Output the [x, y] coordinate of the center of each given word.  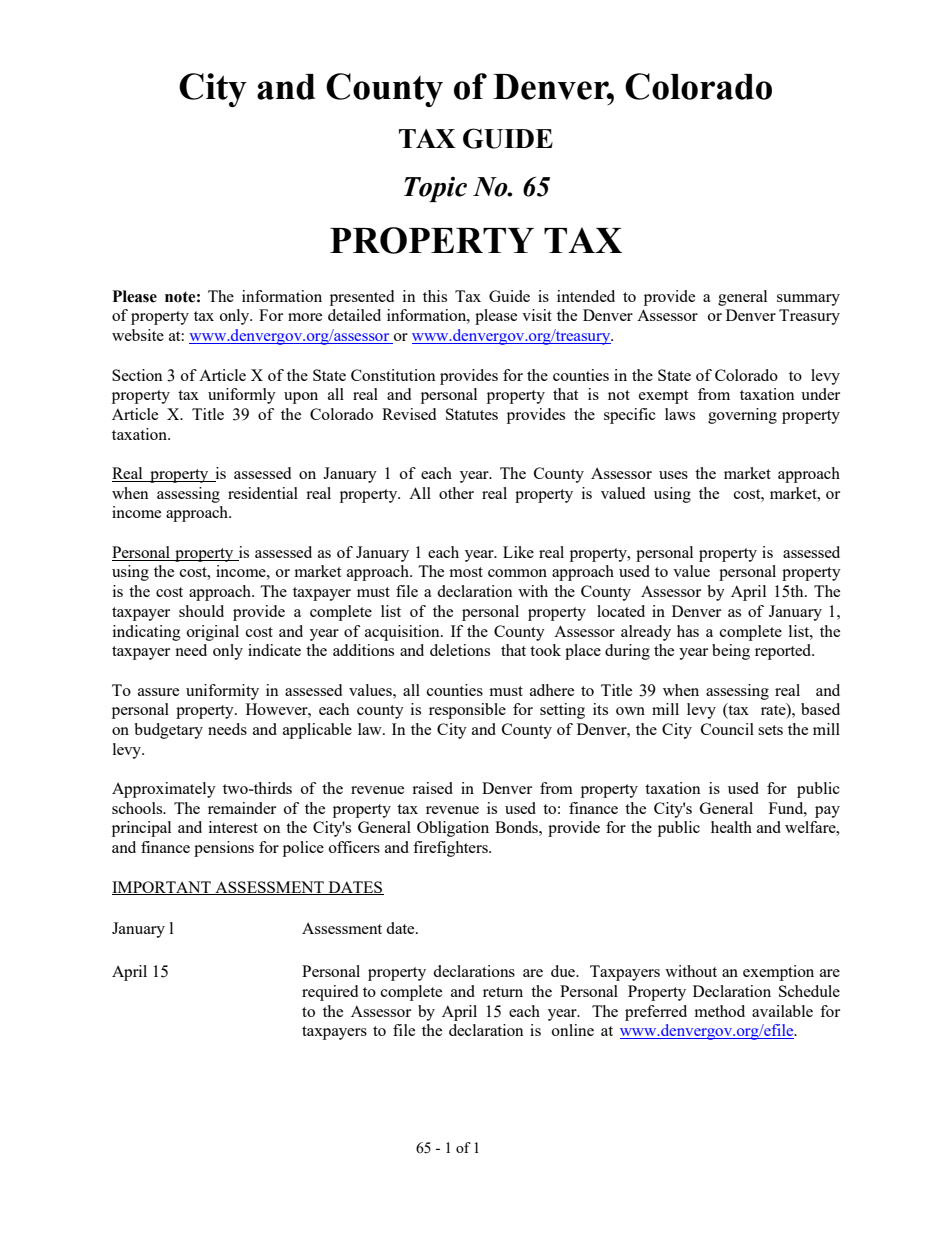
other [456, 493]
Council [727, 729]
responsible [467, 711]
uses [673, 475]
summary [808, 300]
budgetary [168, 731]
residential [263, 493]
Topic [435, 189]
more [305, 317]
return [503, 992]
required [330, 993]
